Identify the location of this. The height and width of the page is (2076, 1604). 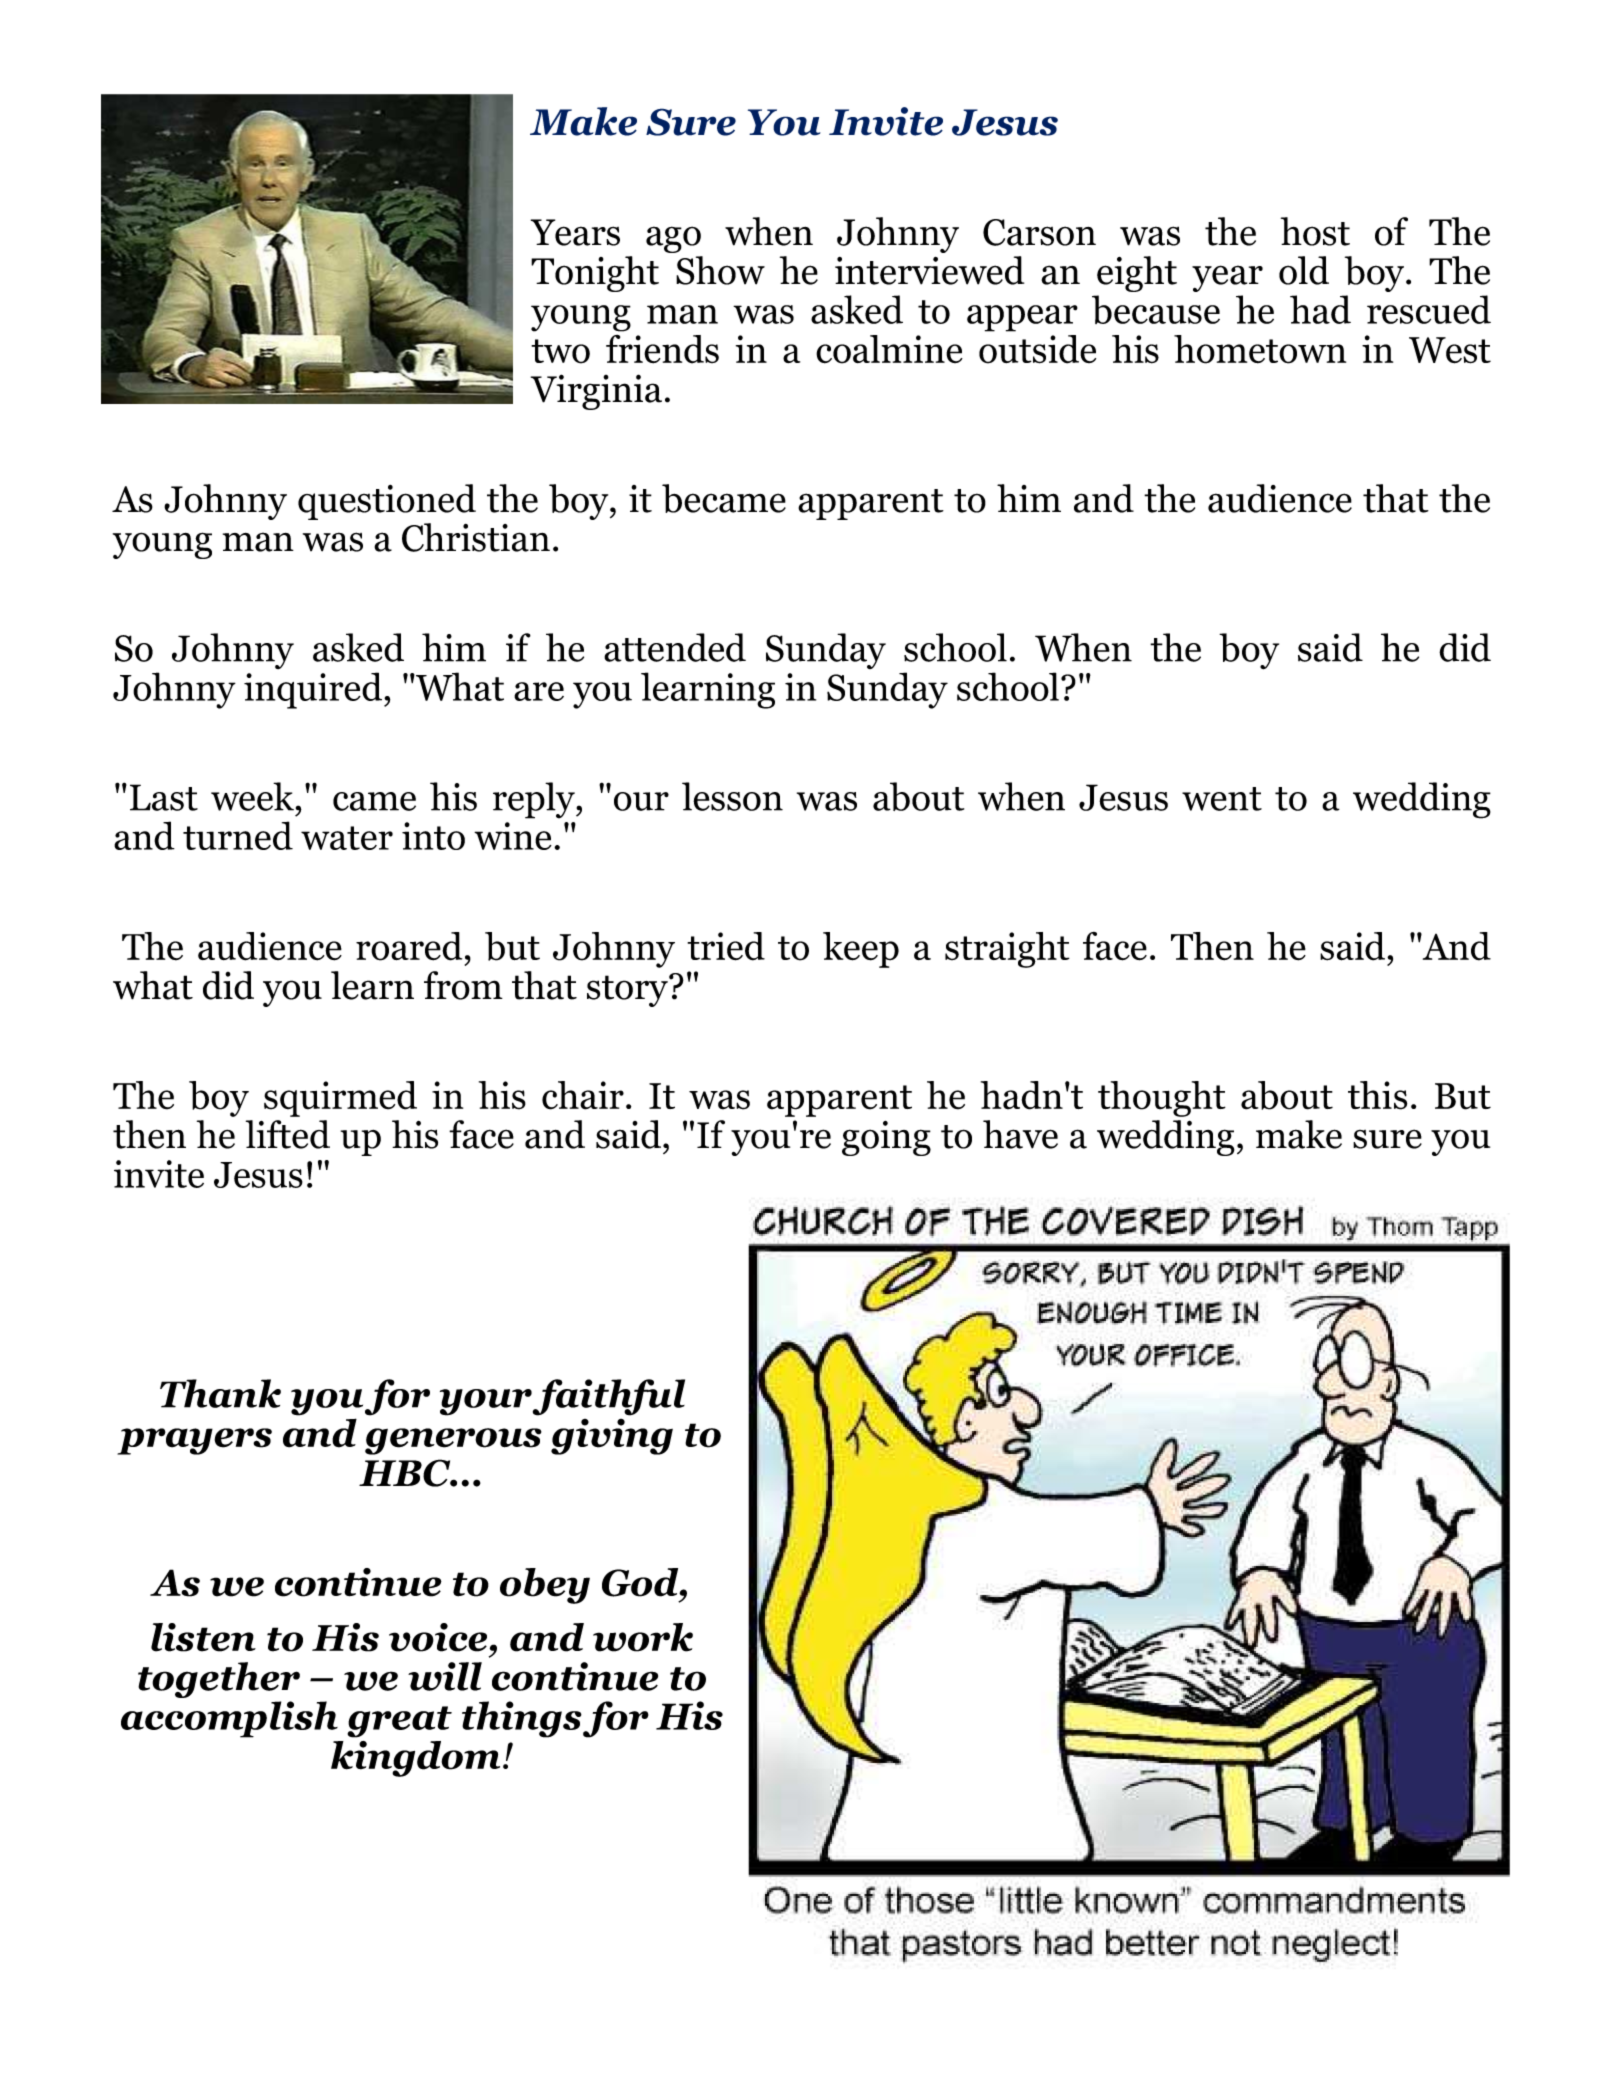
(1377, 1095).
